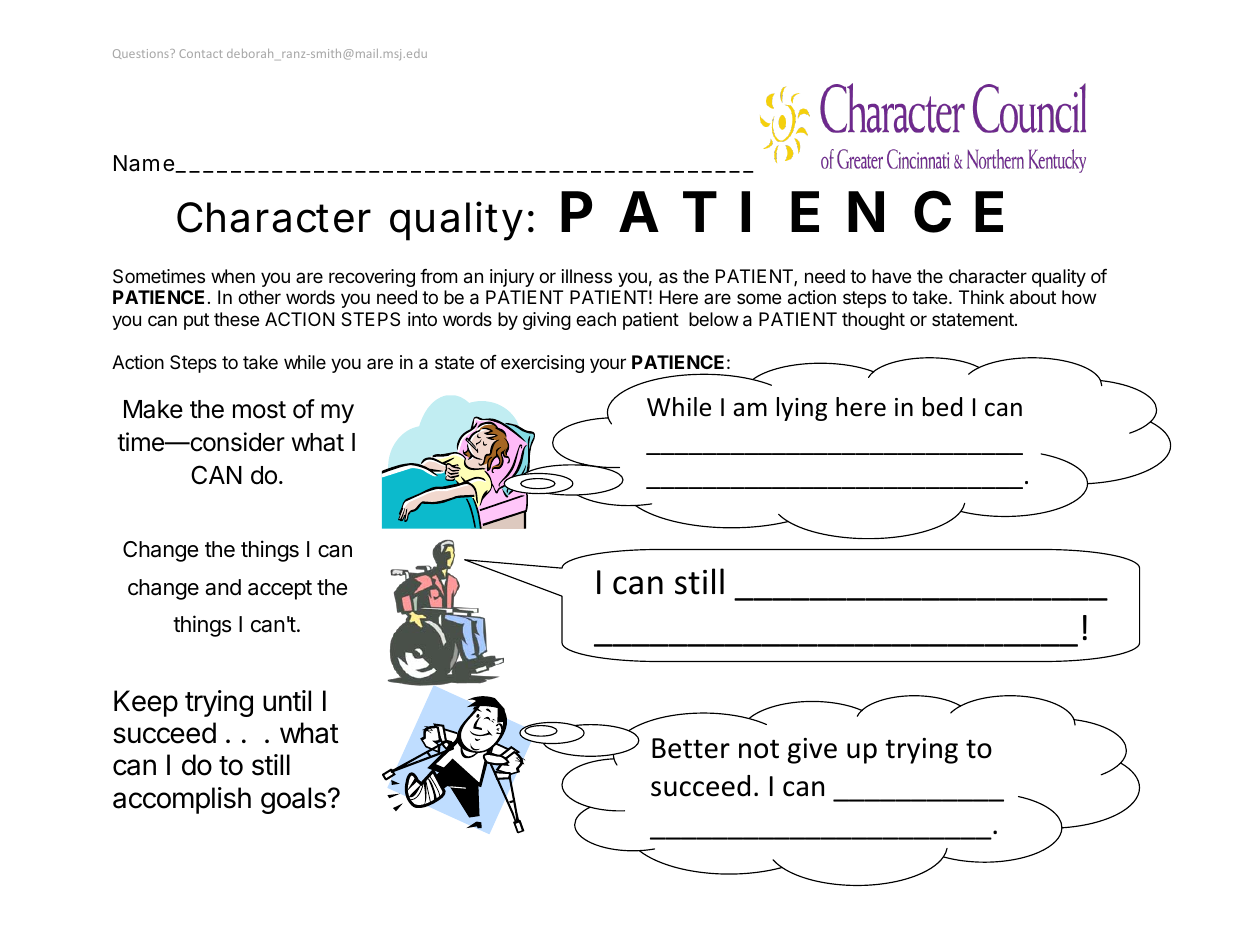 The image size is (1233, 952). What do you see at coordinates (142, 54) in the screenshot?
I see `Questions` at bounding box center [142, 54].
